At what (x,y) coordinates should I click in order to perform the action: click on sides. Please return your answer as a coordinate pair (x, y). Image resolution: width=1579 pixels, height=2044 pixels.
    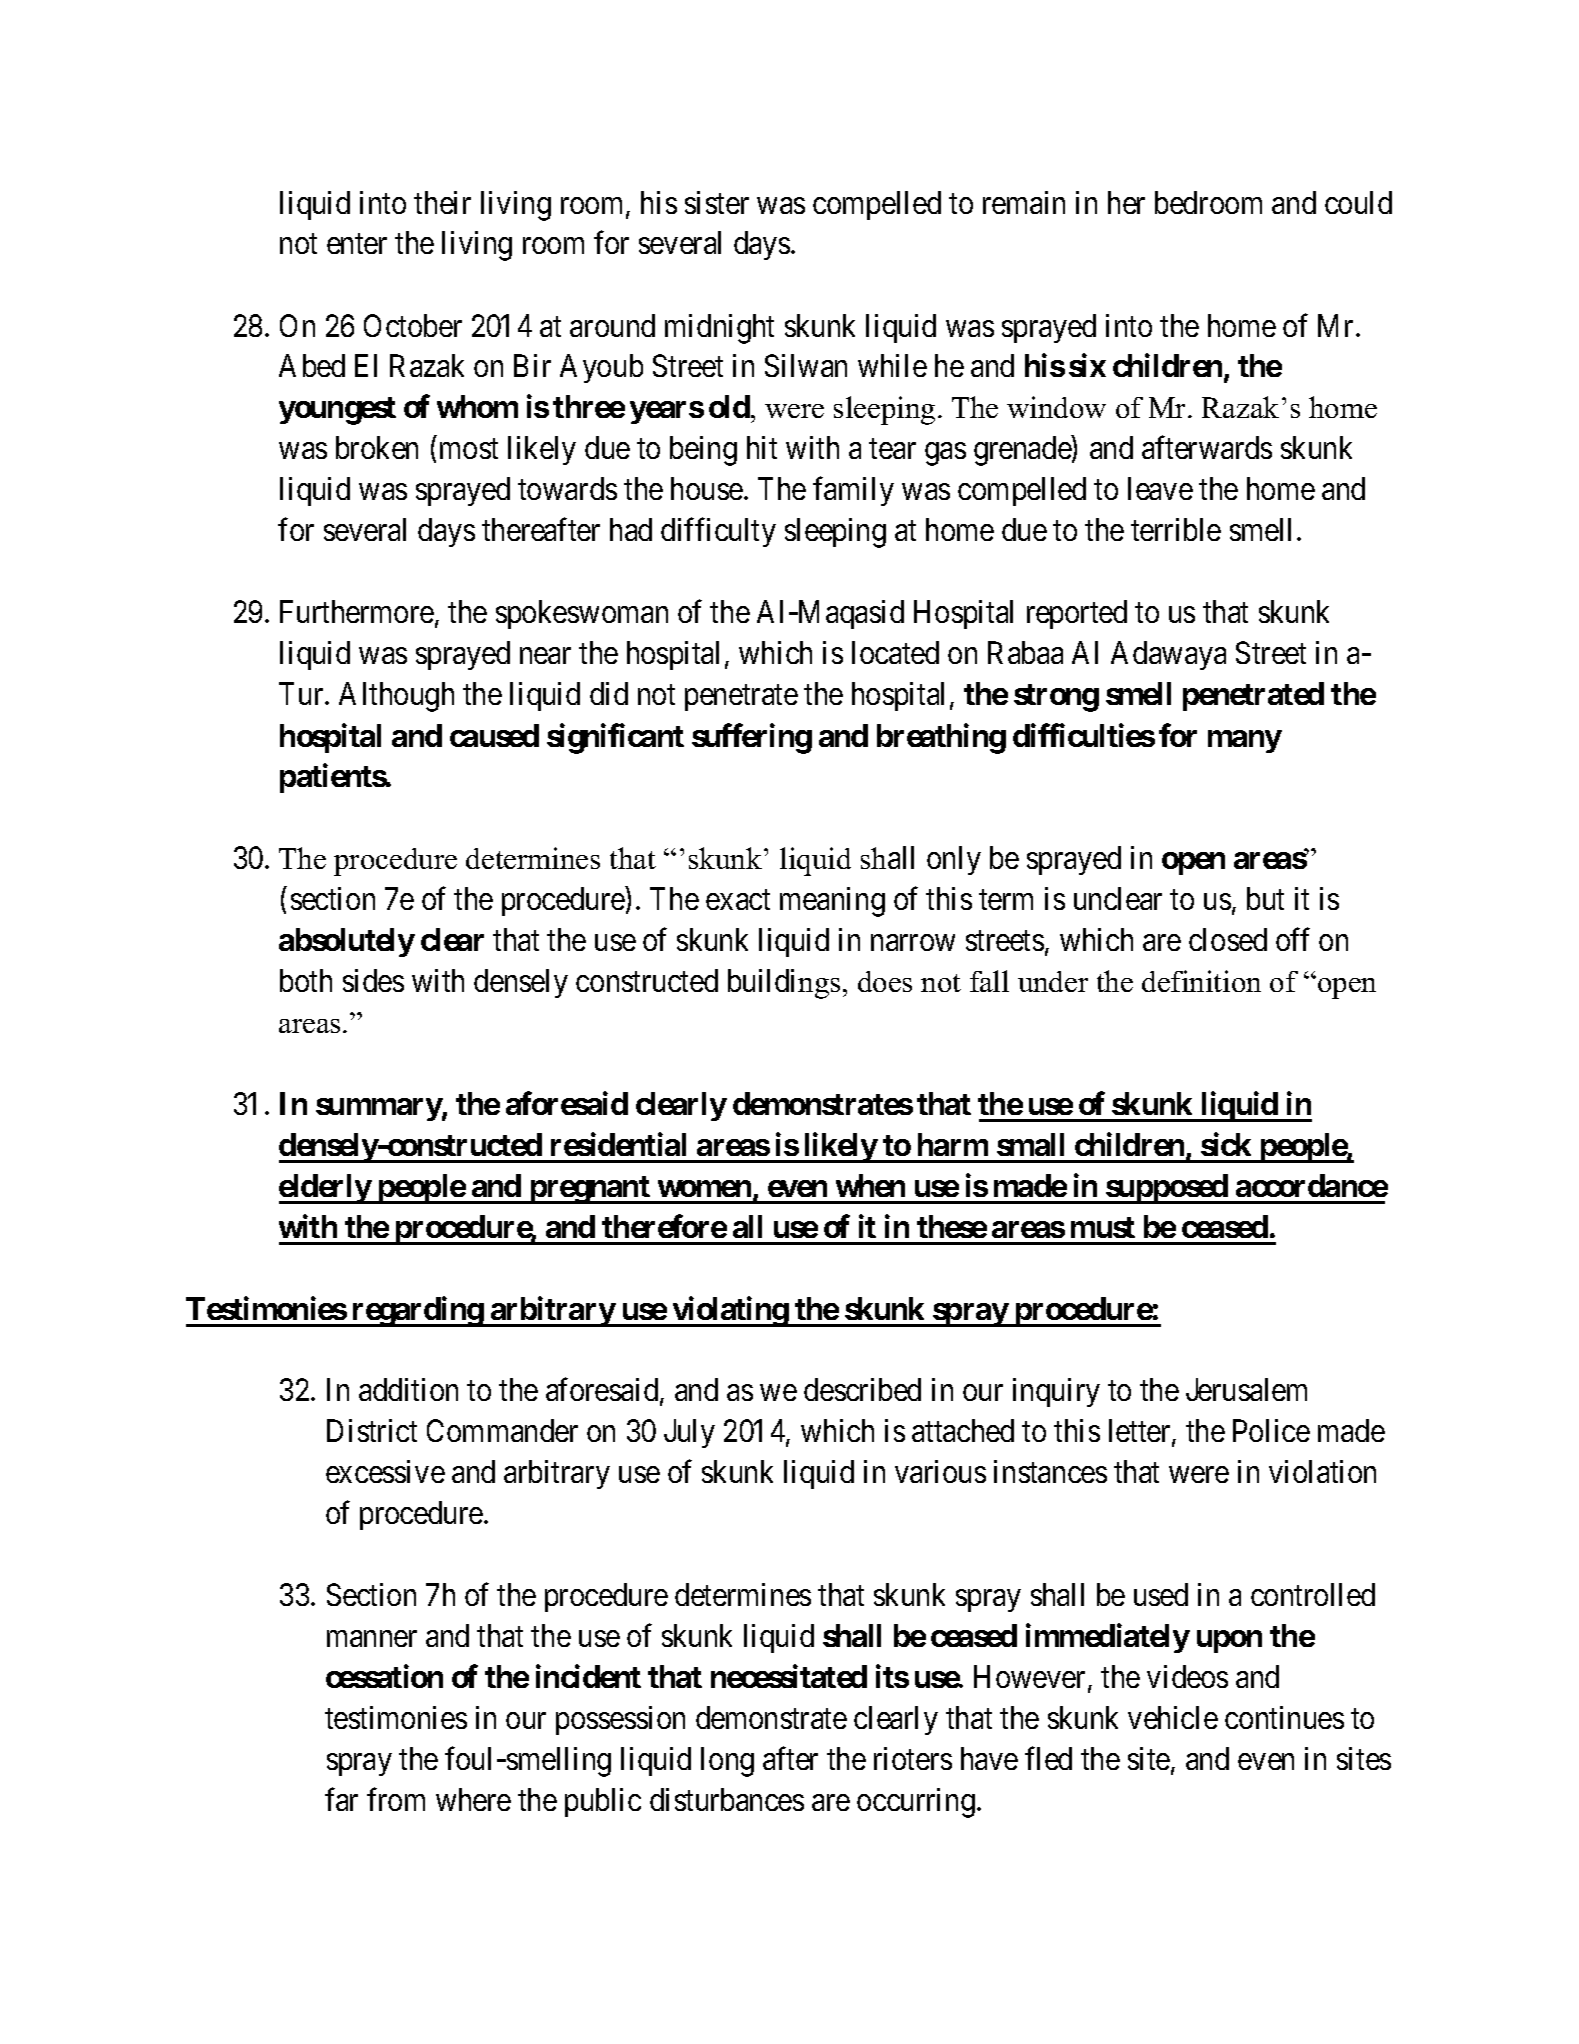
    Looking at the image, I should click on (373, 980).
